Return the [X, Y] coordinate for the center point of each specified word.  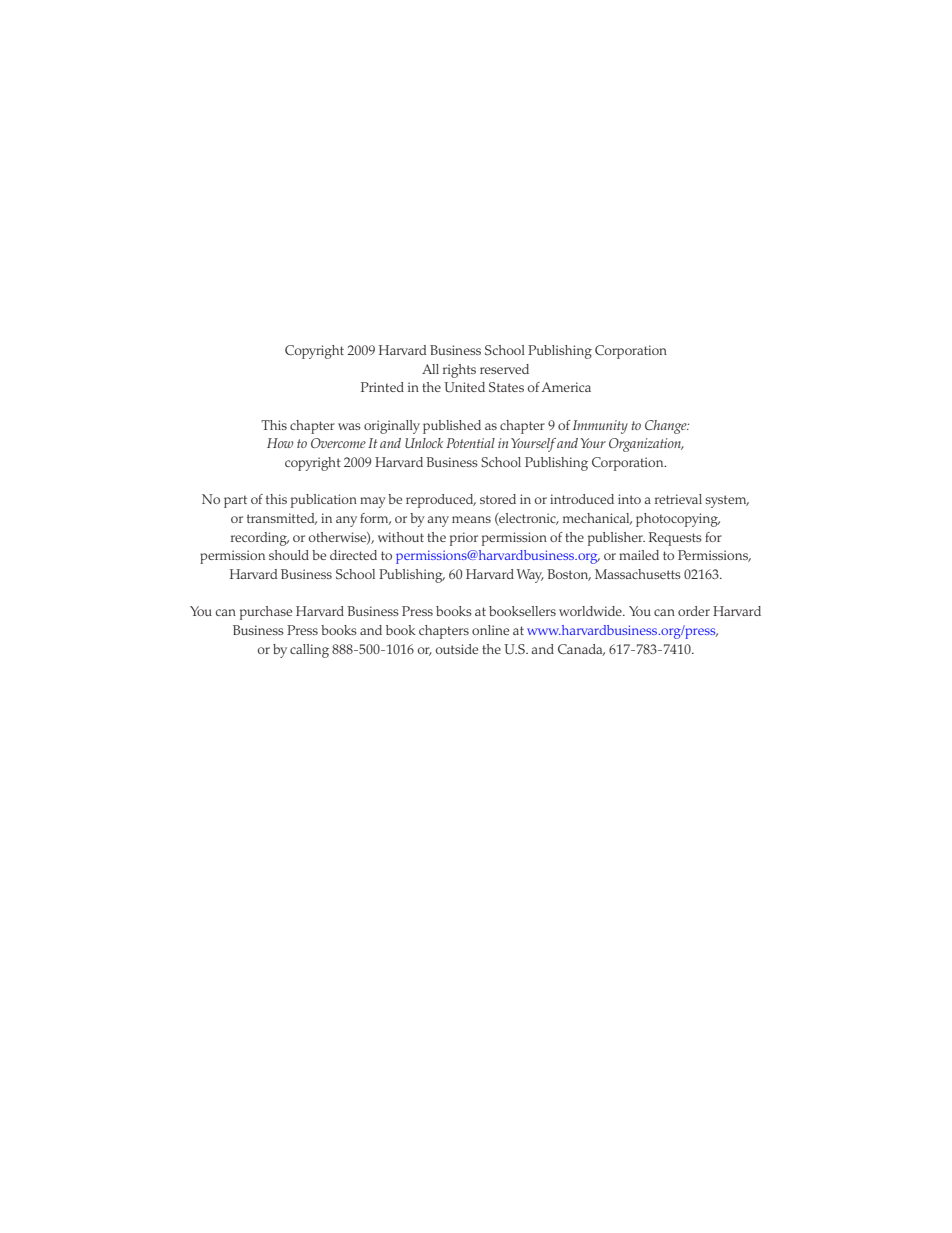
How [280, 443]
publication [324, 501]
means [471, 519]
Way [530, 576]
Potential [470, 443]
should [289, 555]
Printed [382, 387]
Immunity [600, 427]
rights [459, 371]
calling [309, 651]
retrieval [678, 499]
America [566, 387]
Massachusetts [638, 574]
